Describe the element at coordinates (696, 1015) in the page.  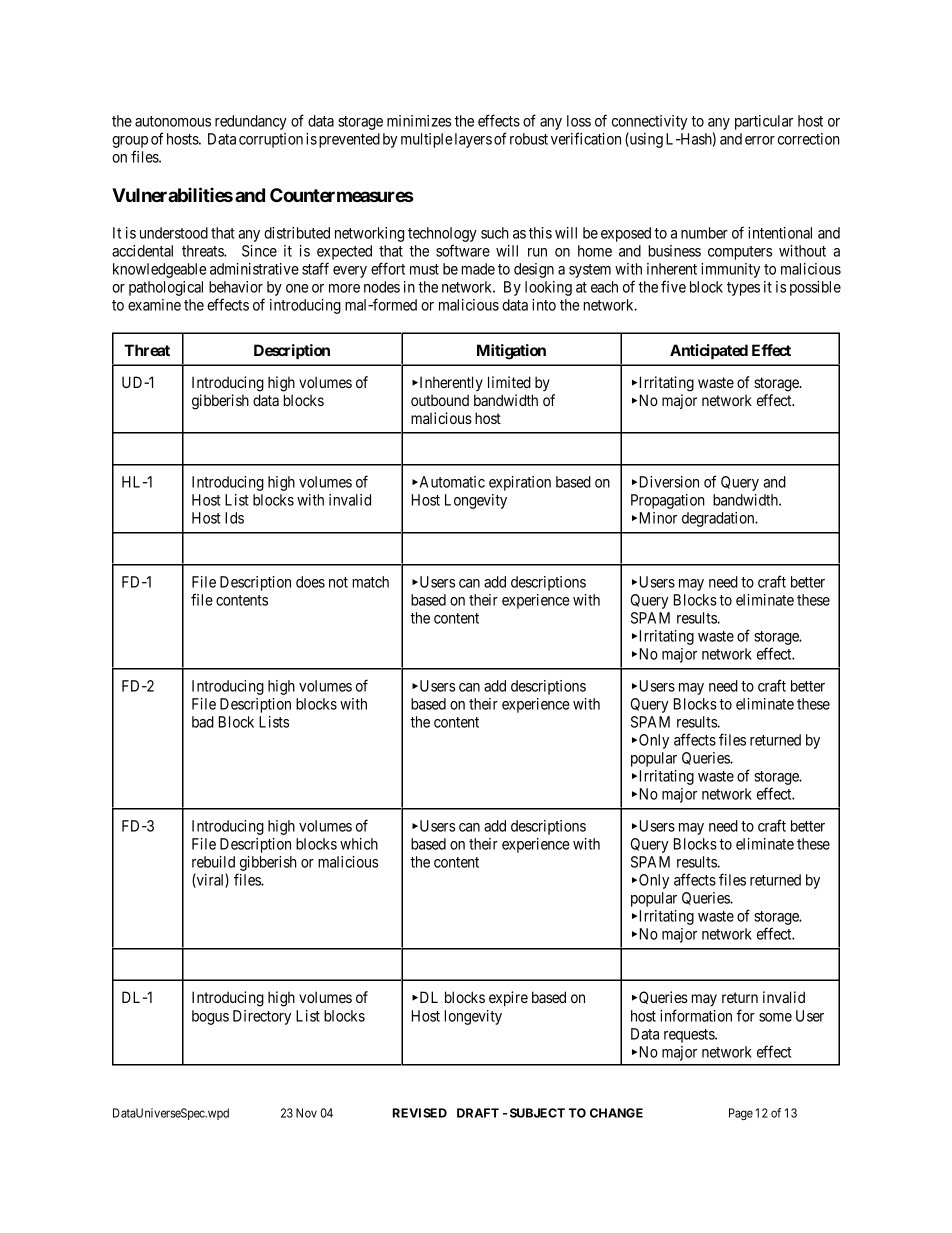
I see `information` at that location.
